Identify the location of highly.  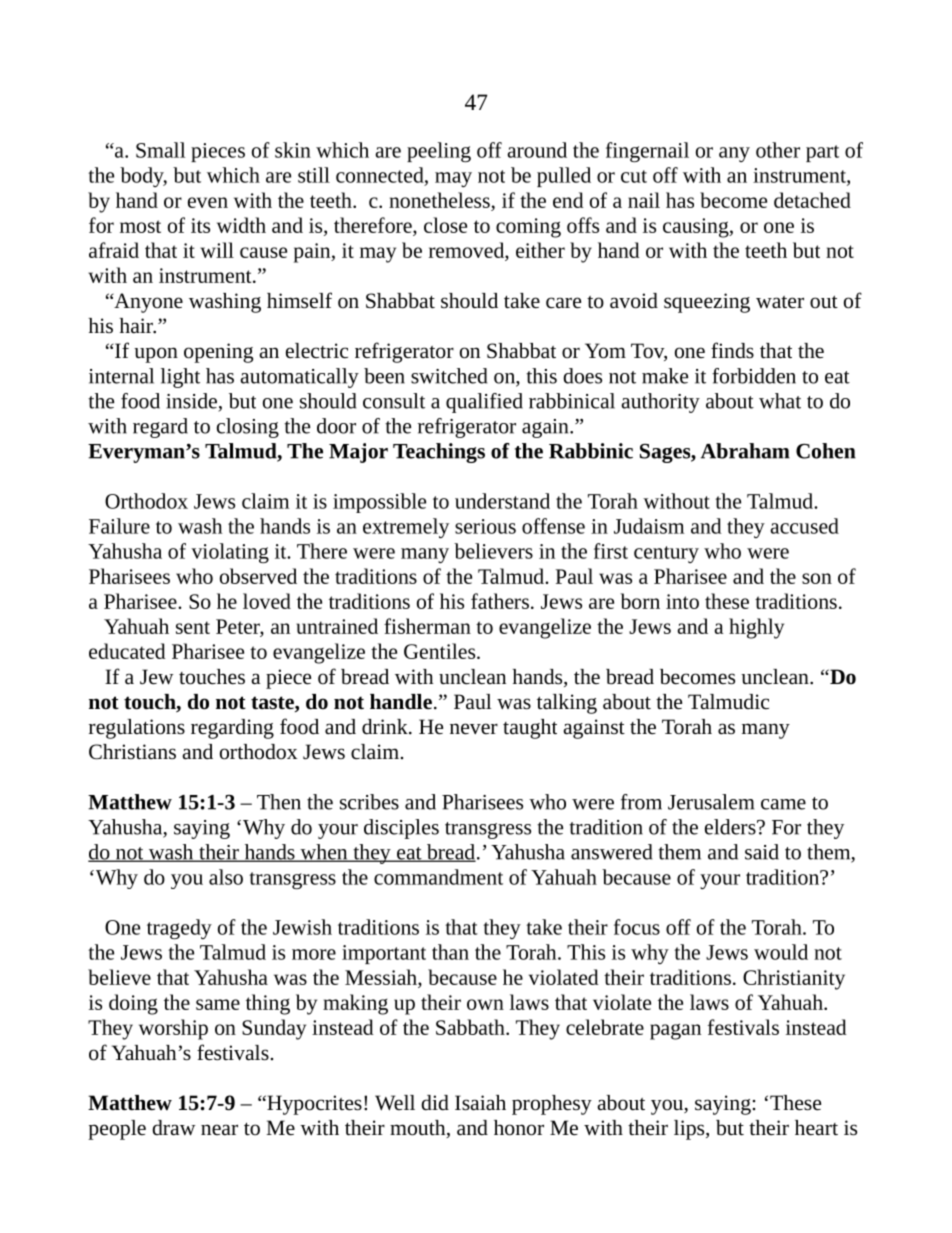
(756, 628).
